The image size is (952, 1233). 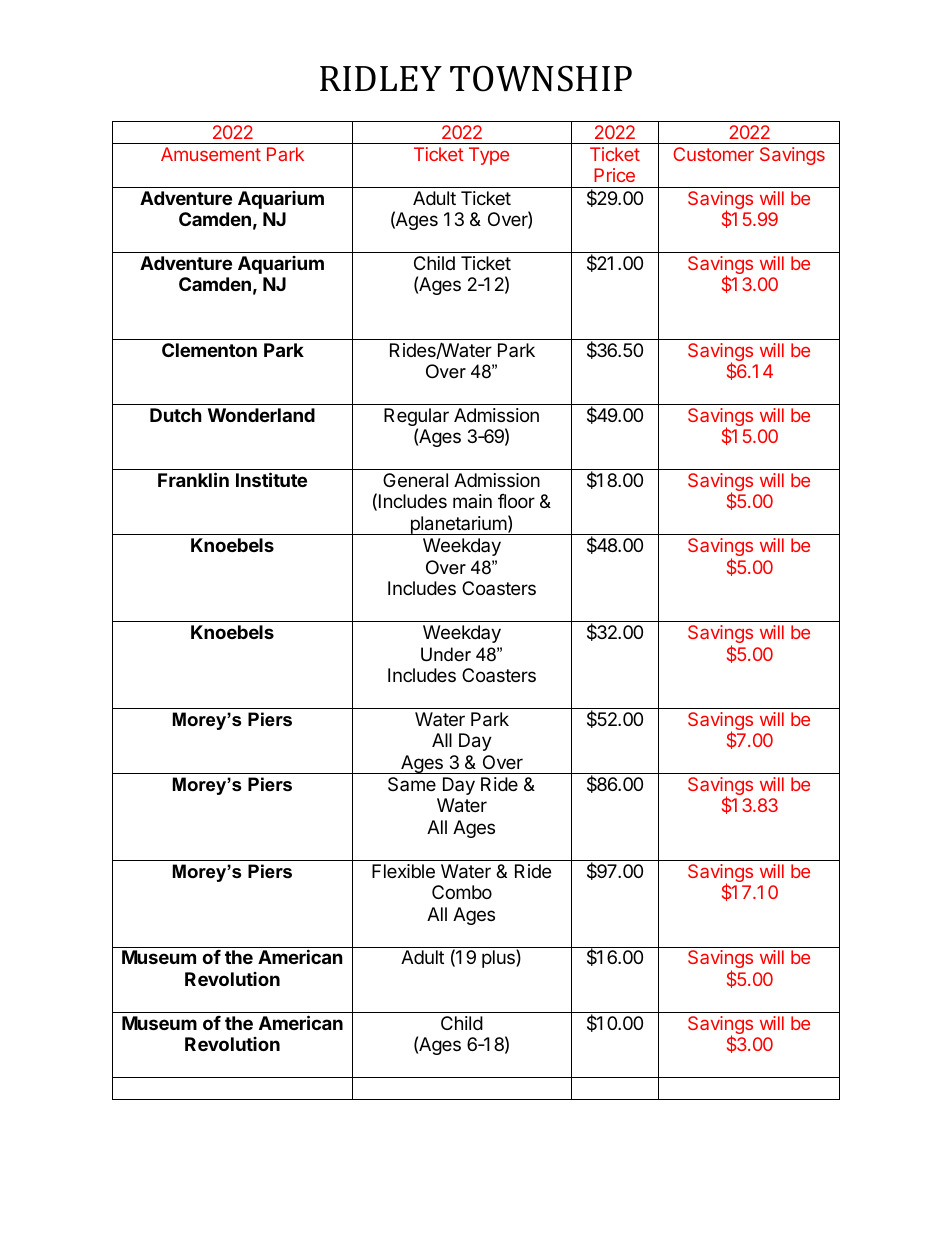 What do you see at coordinates (472, 501) in the document?
I see `main` at bounding box center [472, 501].
